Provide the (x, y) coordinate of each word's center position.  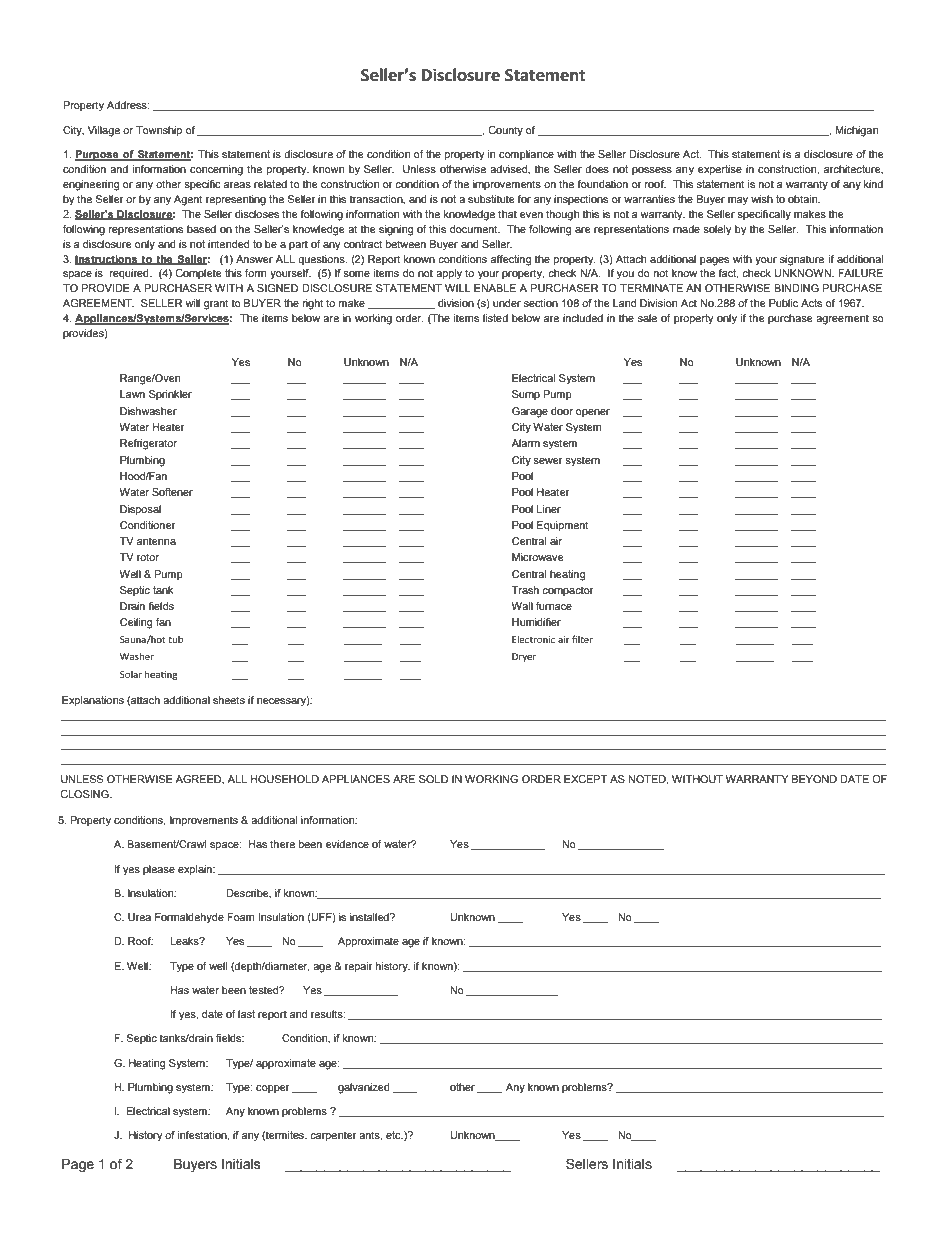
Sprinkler (170, 395)
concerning (216, 170)
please (159, 870)
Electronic (533, 639)
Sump (526, 395)
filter (582, 639)
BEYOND (814, 779)
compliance (526, 155)
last (246, 1014)
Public (783, 303)
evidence (347, 844)
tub (175, 639)
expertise (720, 170)
